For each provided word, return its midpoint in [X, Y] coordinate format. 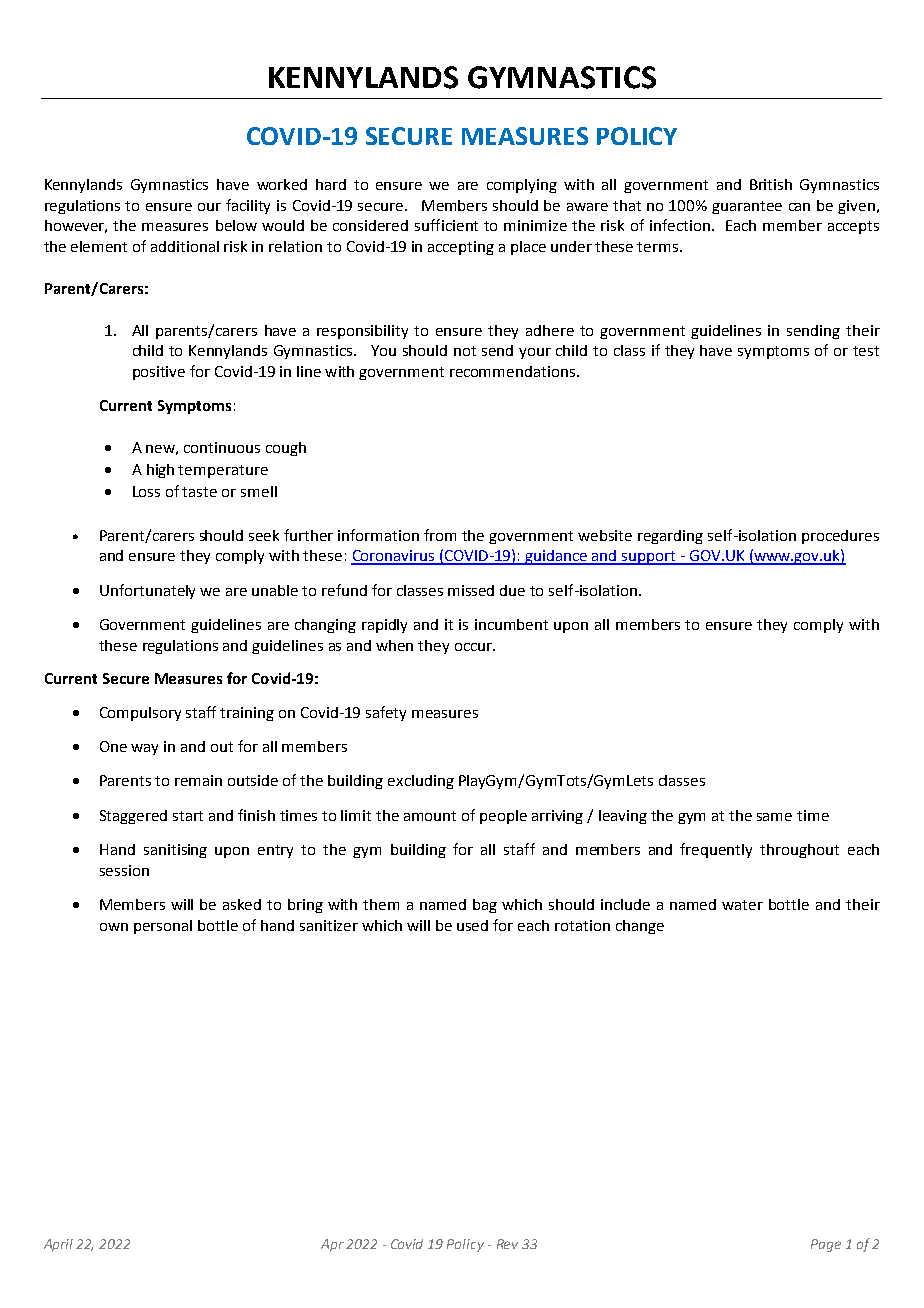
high [160, 471]
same [774, 817]
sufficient [446, 225]
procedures [840, 537]
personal [163, 927]
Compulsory [140, 714]
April [58, 1245]
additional [185, 246]
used [472, 925]
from [440, 535]
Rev [507, 1244]
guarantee [747, 207]
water [742, 905]
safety [386, 713]
